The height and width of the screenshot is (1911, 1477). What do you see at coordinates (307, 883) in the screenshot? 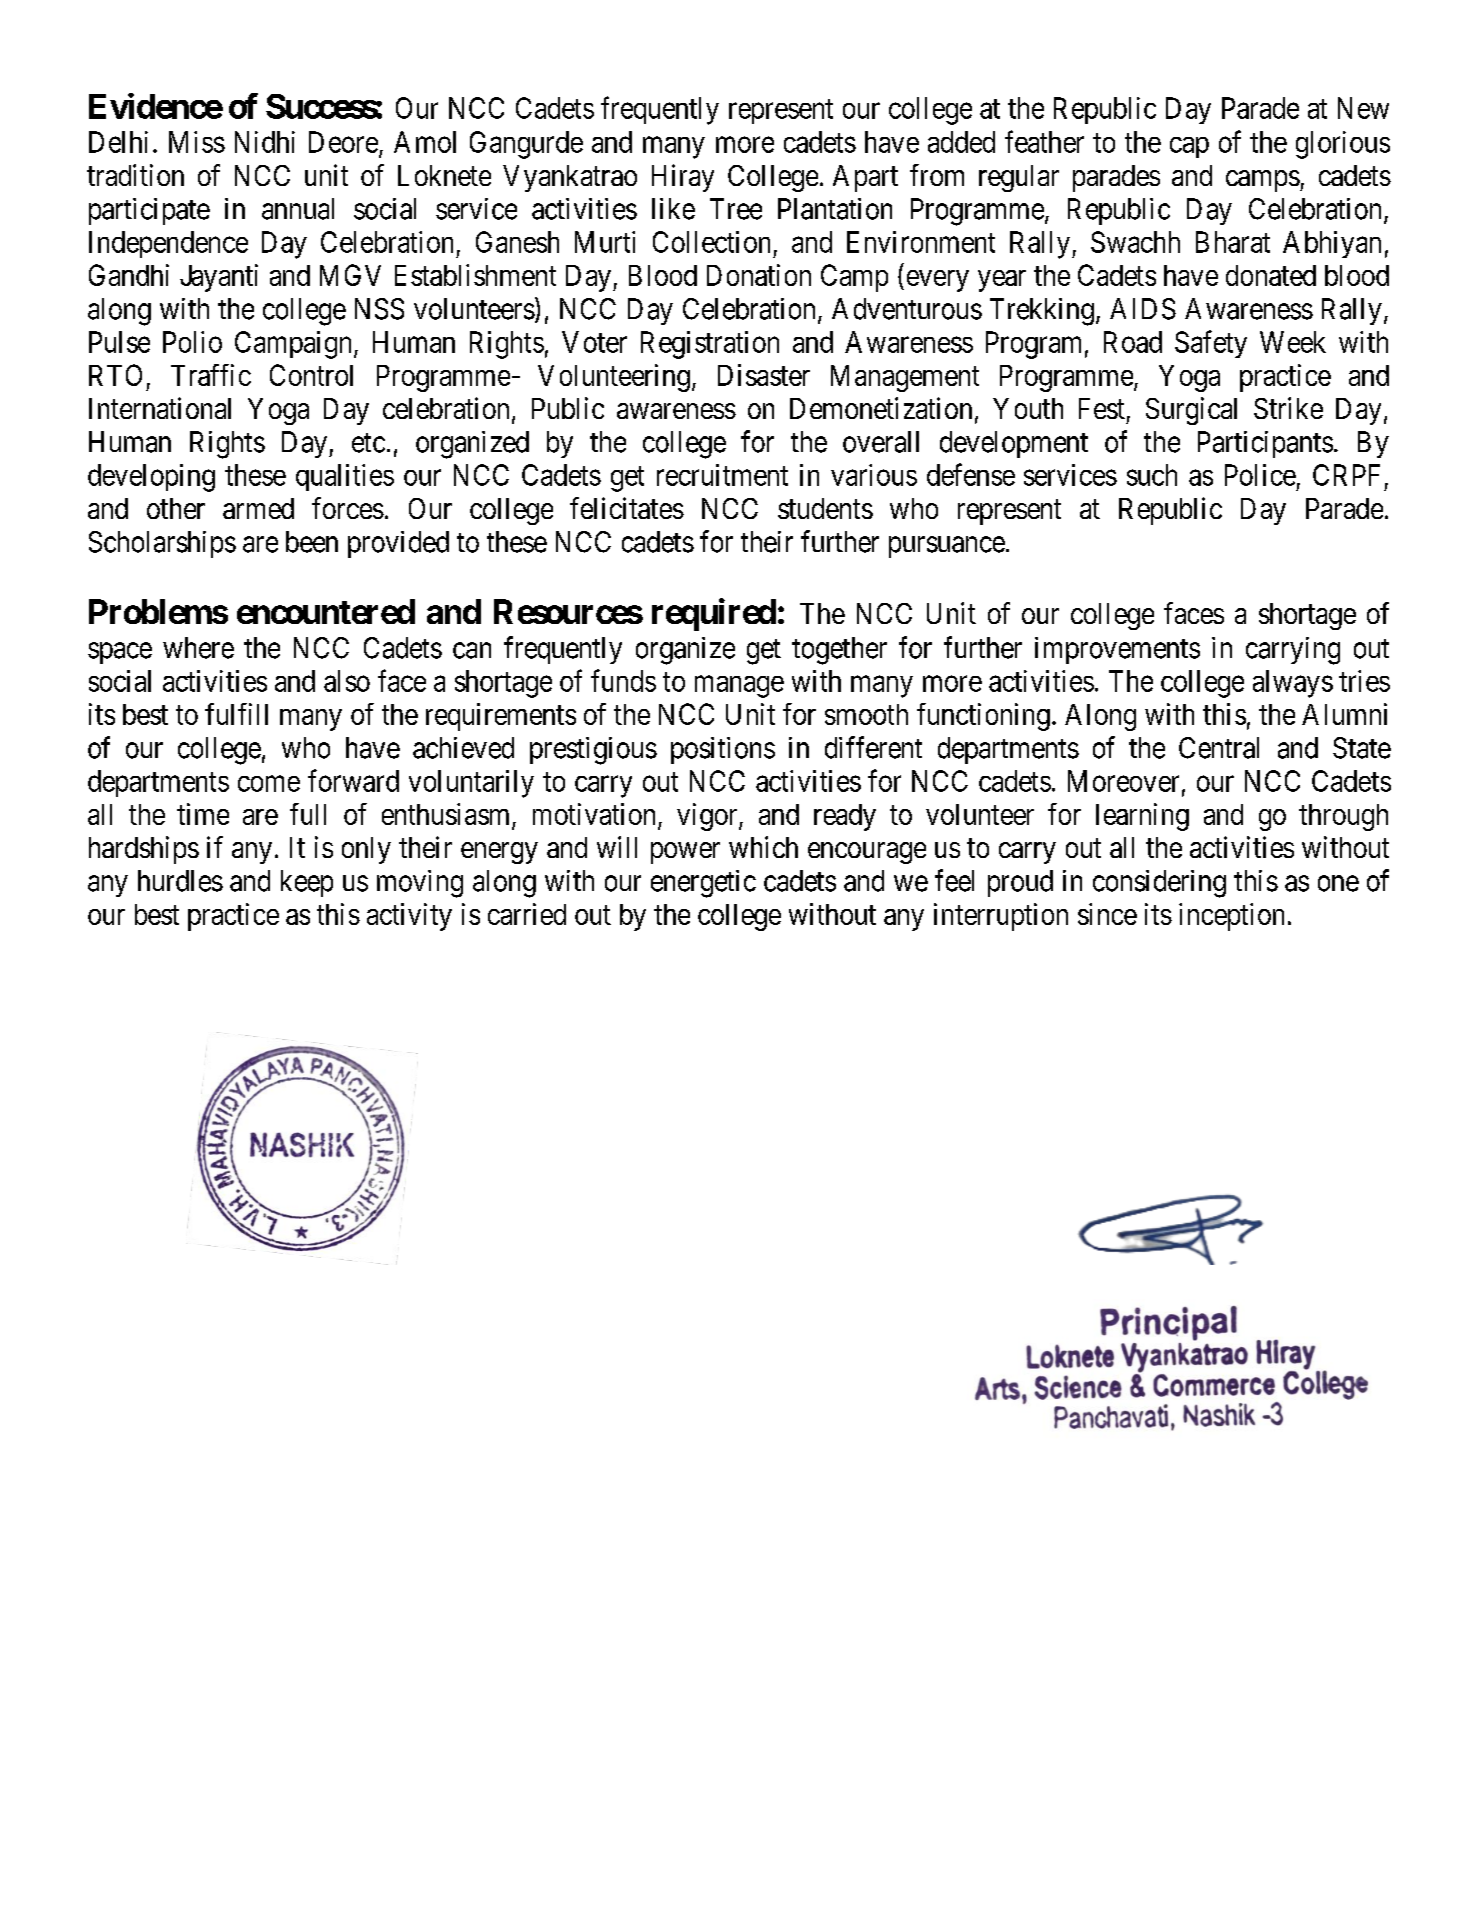
I see `keep` at bounding box center [307, 883].
